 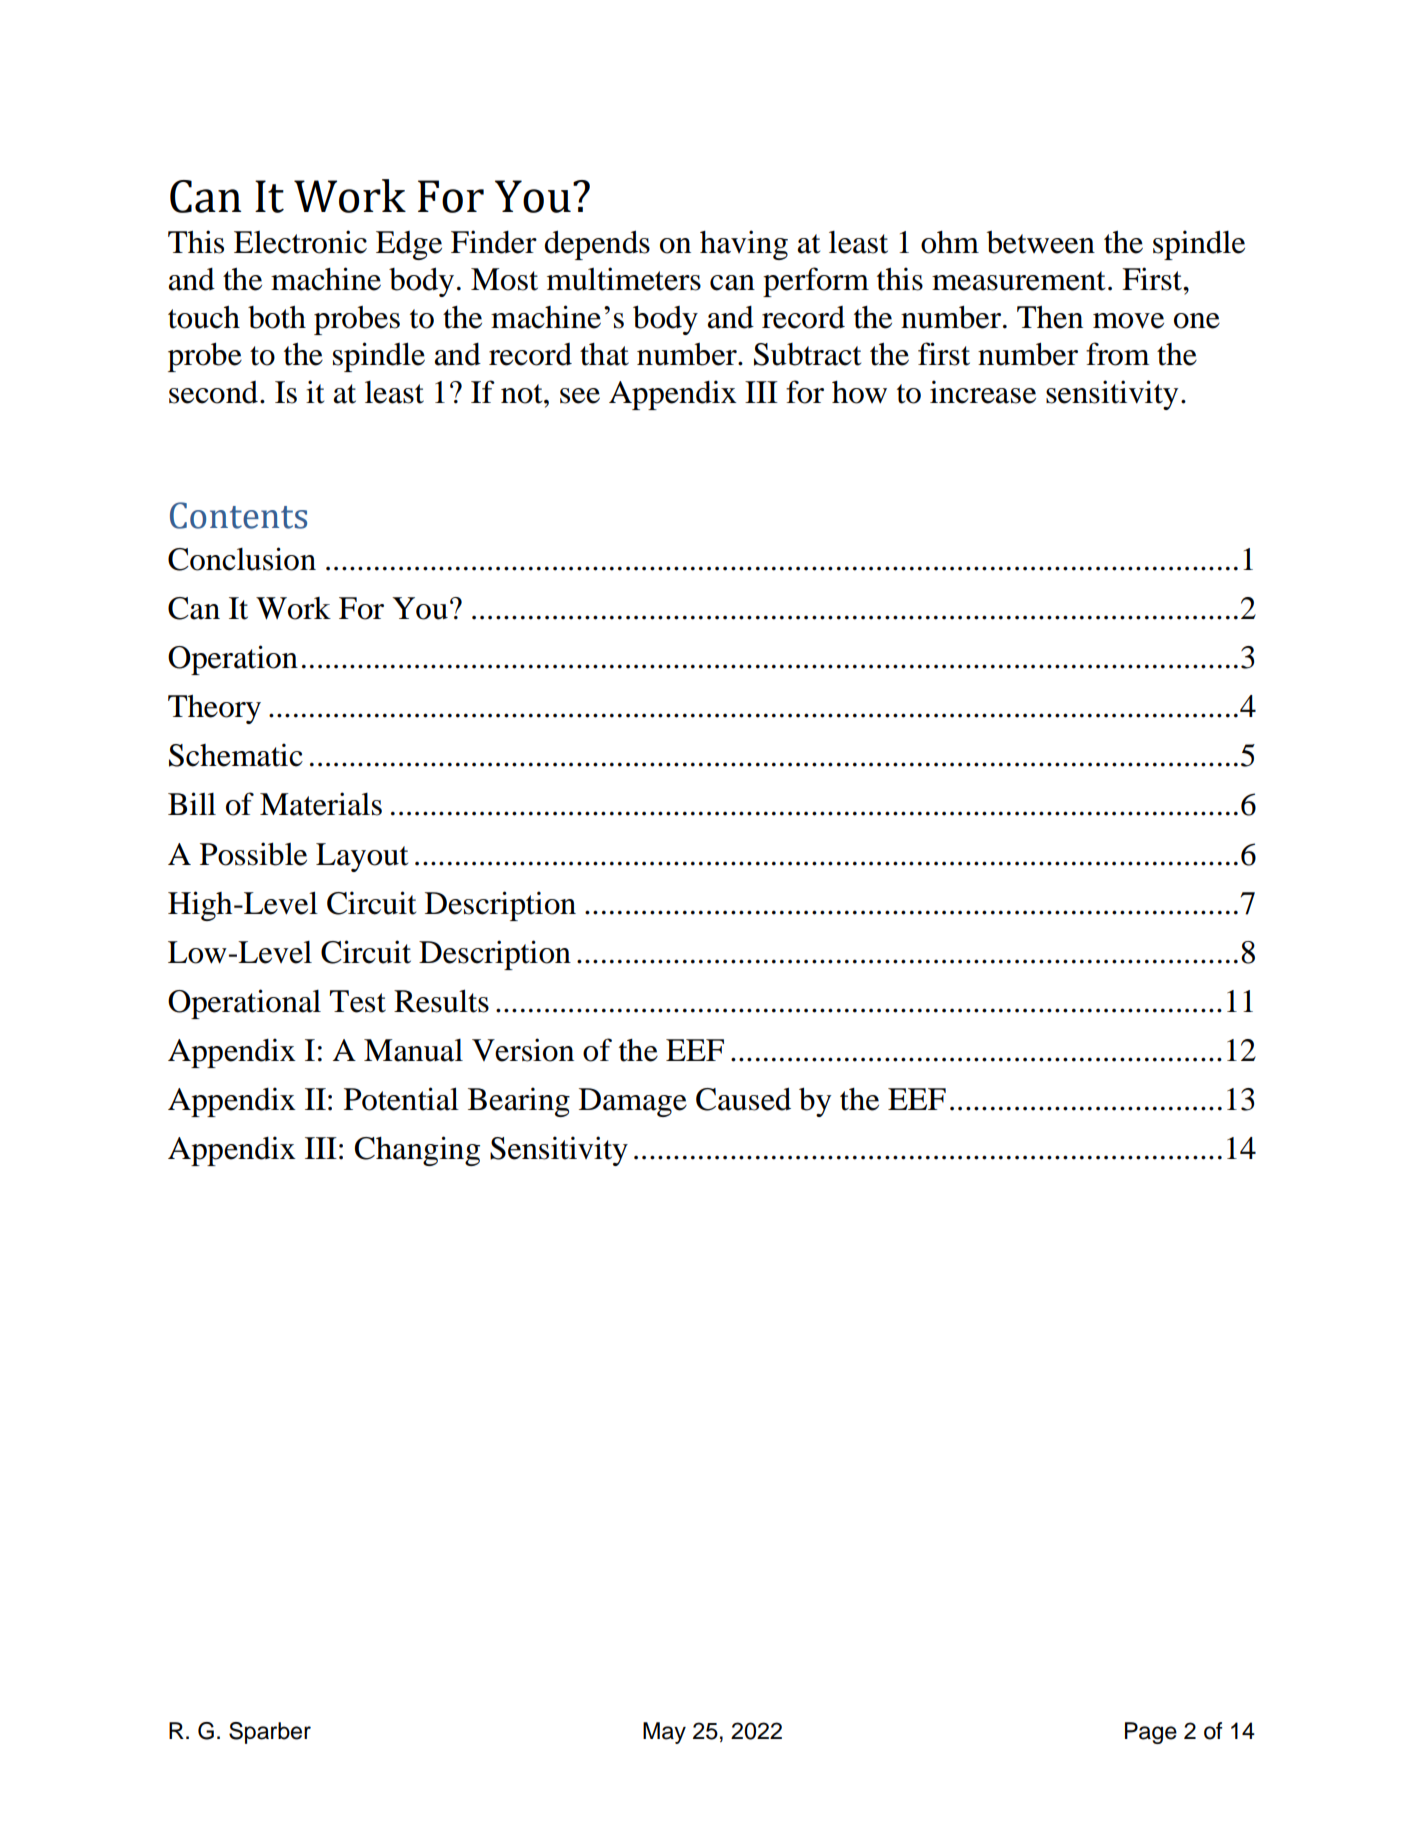 What do you see at coordinates (277, 317) in the screenshot?
I see `both` at bounding box center [277, 317].
